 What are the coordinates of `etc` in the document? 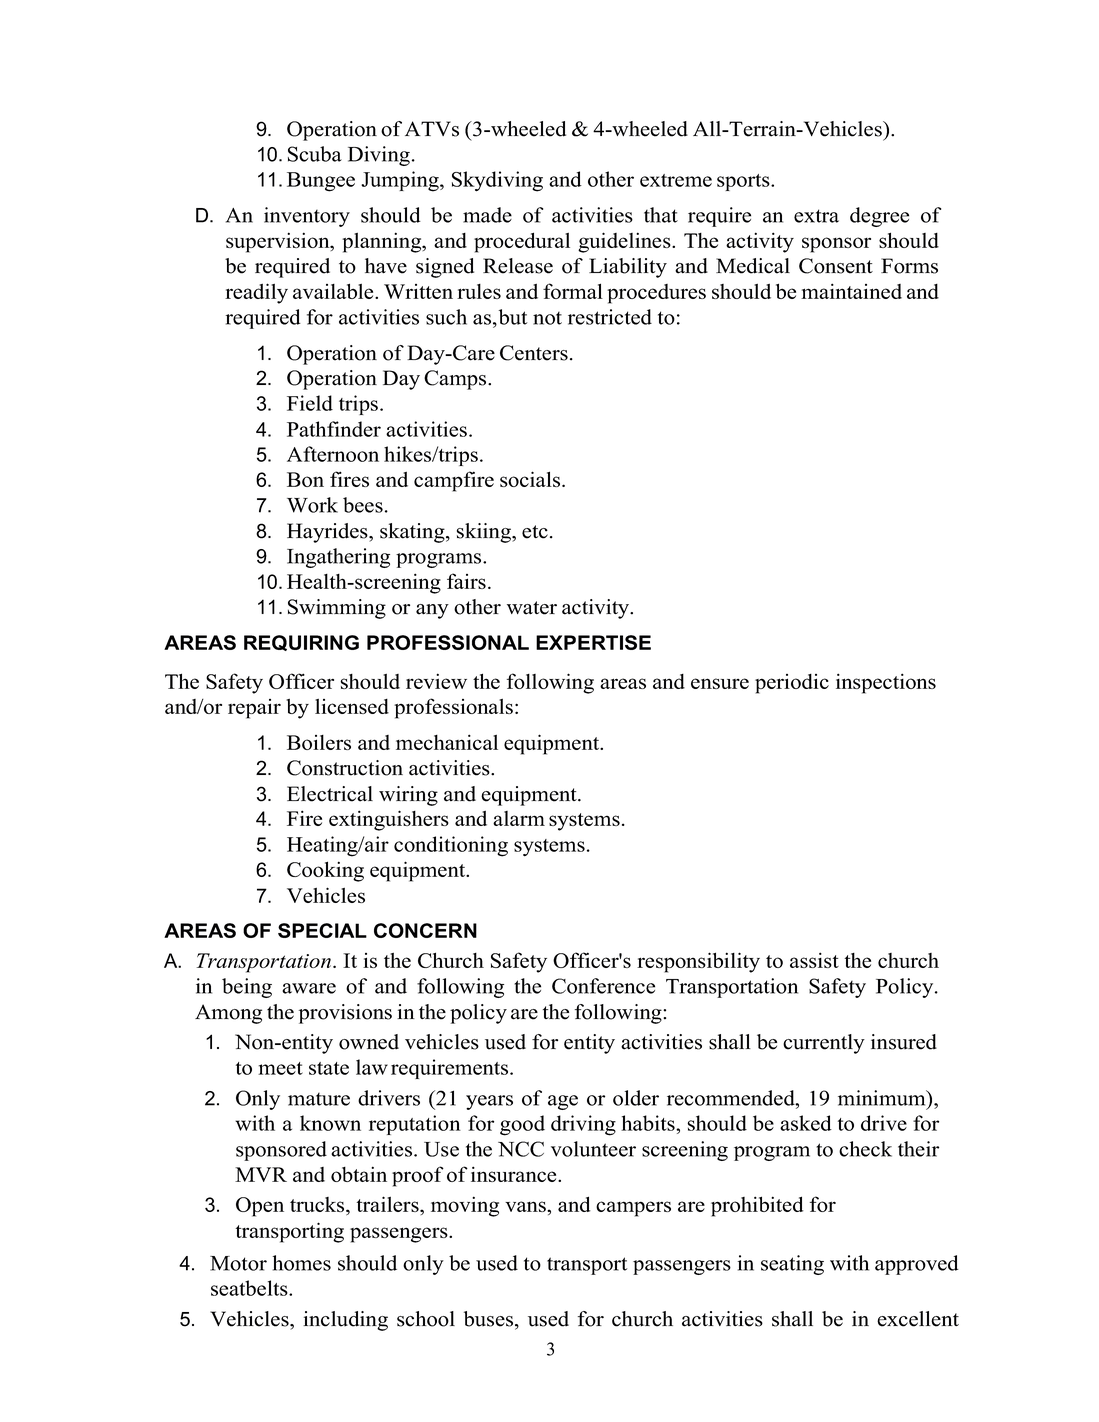 It's located at (535, 532).
